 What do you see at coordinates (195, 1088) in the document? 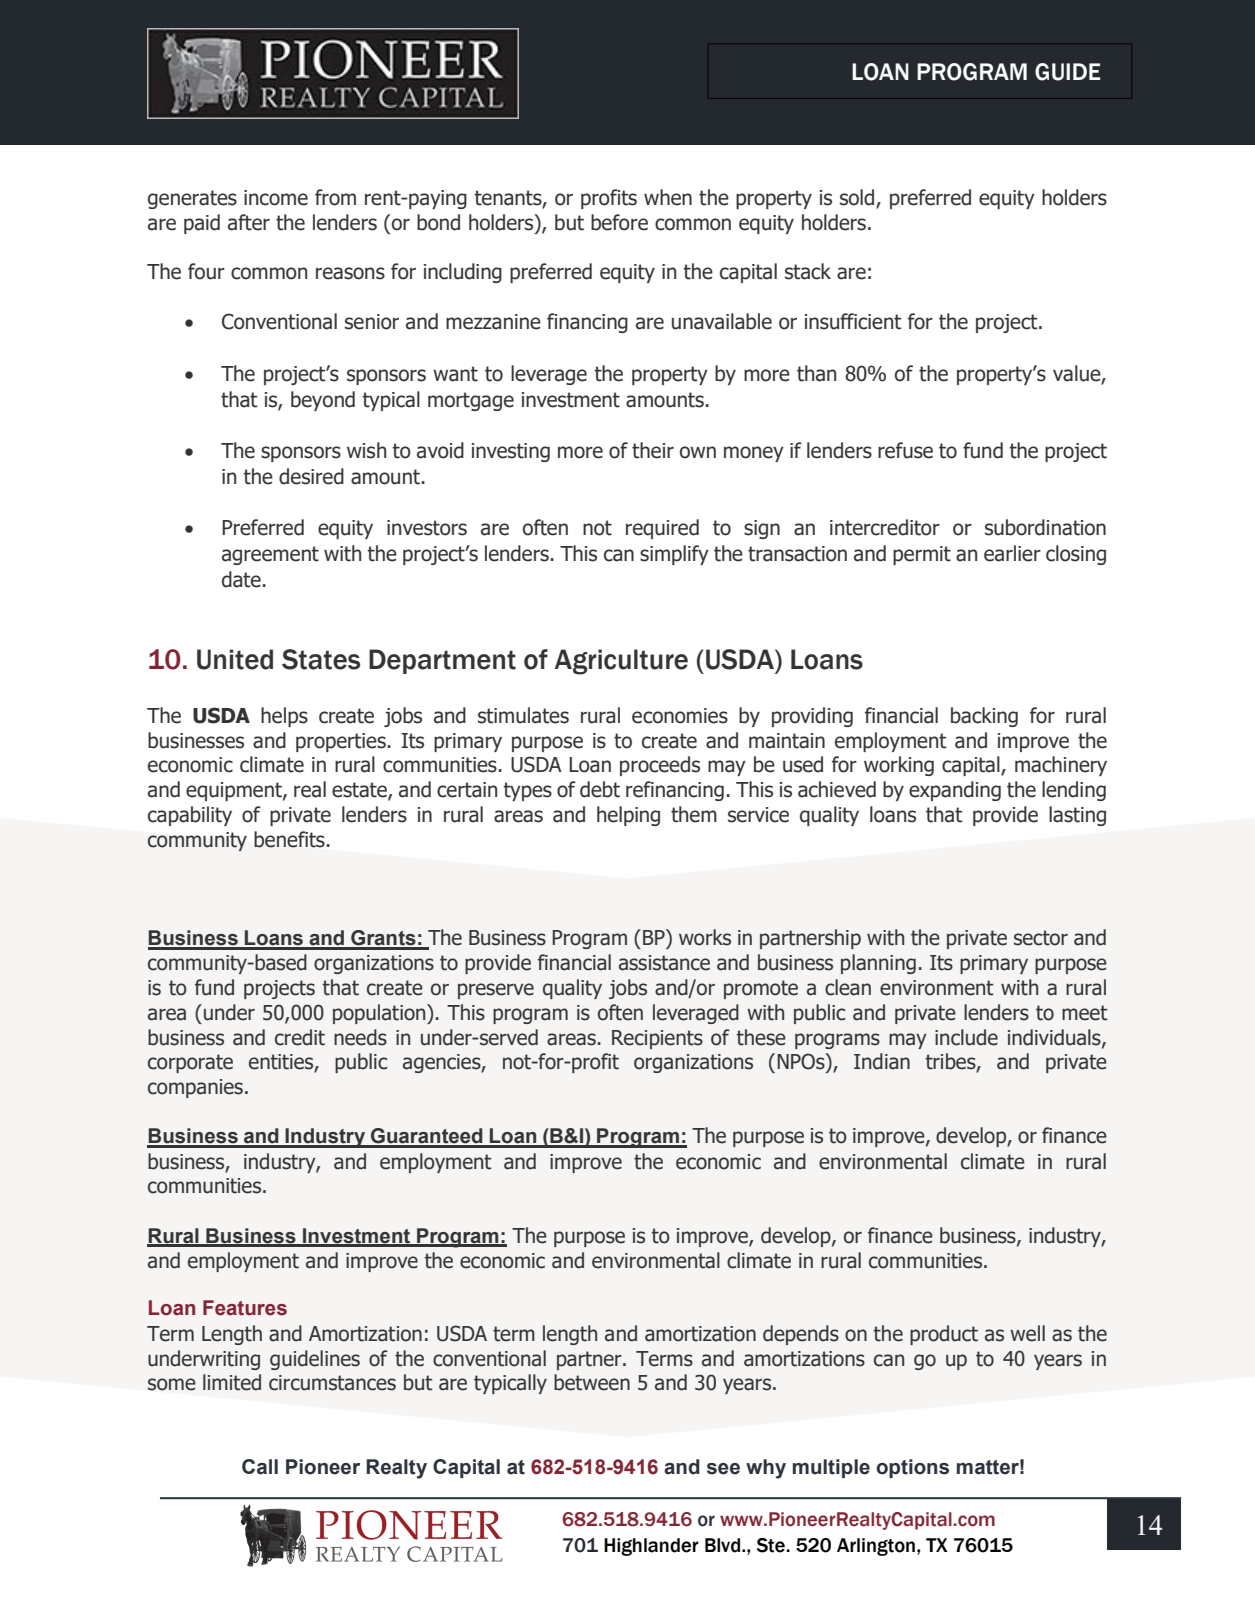
I see `companies` at bounding box center [195, 1088].
